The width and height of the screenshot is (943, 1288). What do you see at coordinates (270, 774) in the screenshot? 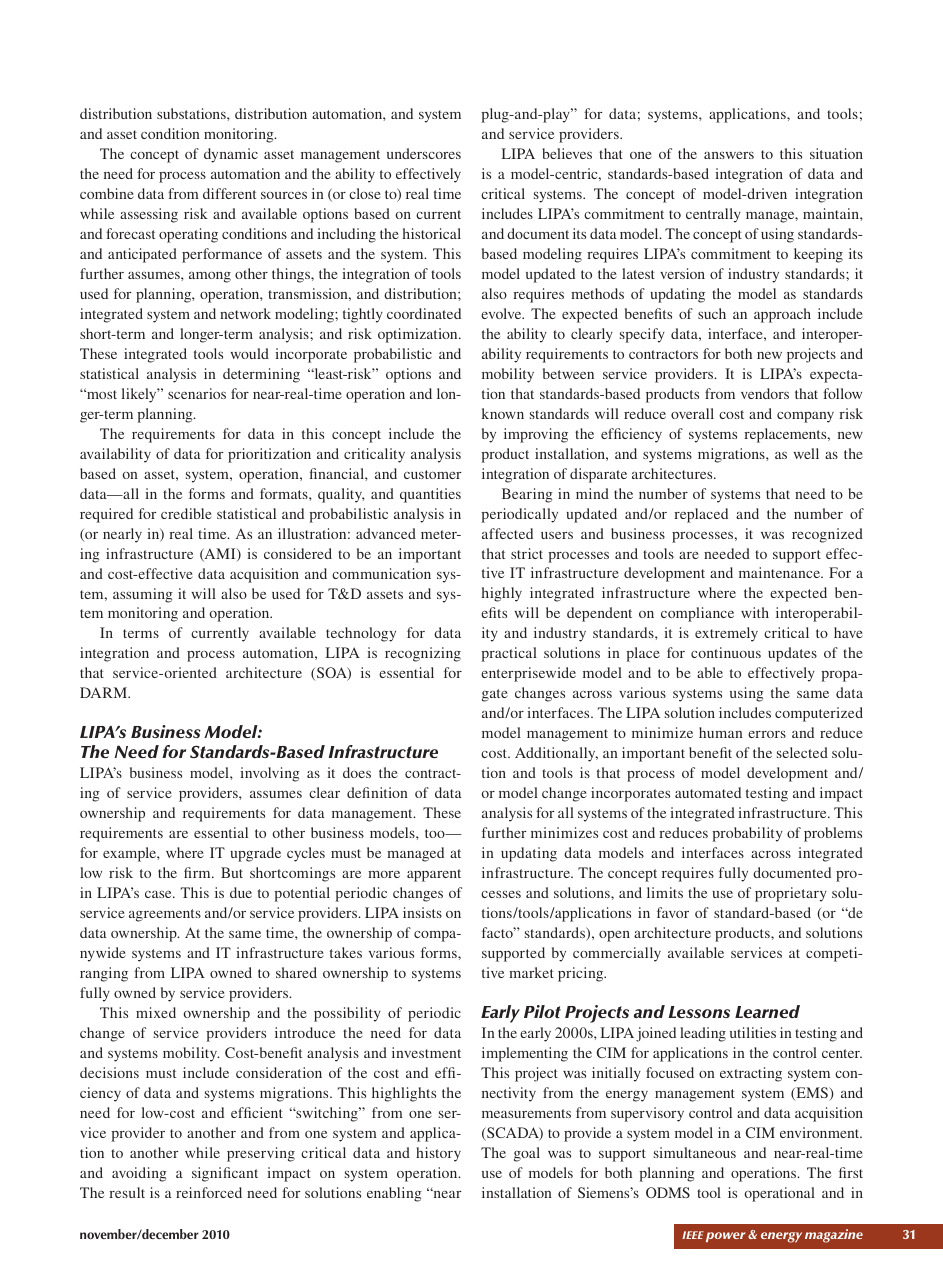
I see `involving` at bounding box center [270, 774].
